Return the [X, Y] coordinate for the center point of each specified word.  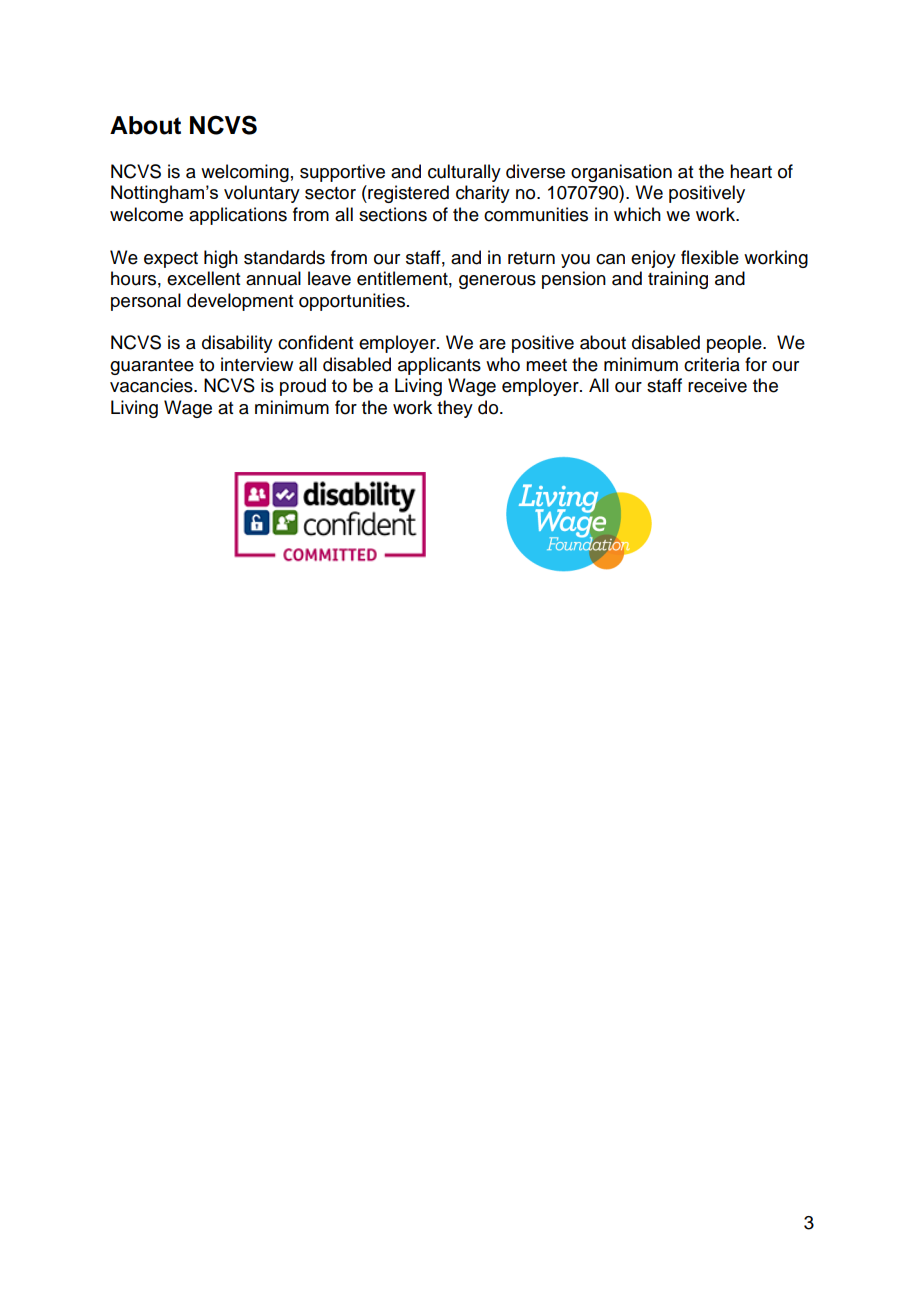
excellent [203, 278]
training [678, 280]
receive [717, 385]
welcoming [245, 173]
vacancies [152, 385]
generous [497, 282]
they [455, 409]
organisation [621, 173]
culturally [464, 173]
